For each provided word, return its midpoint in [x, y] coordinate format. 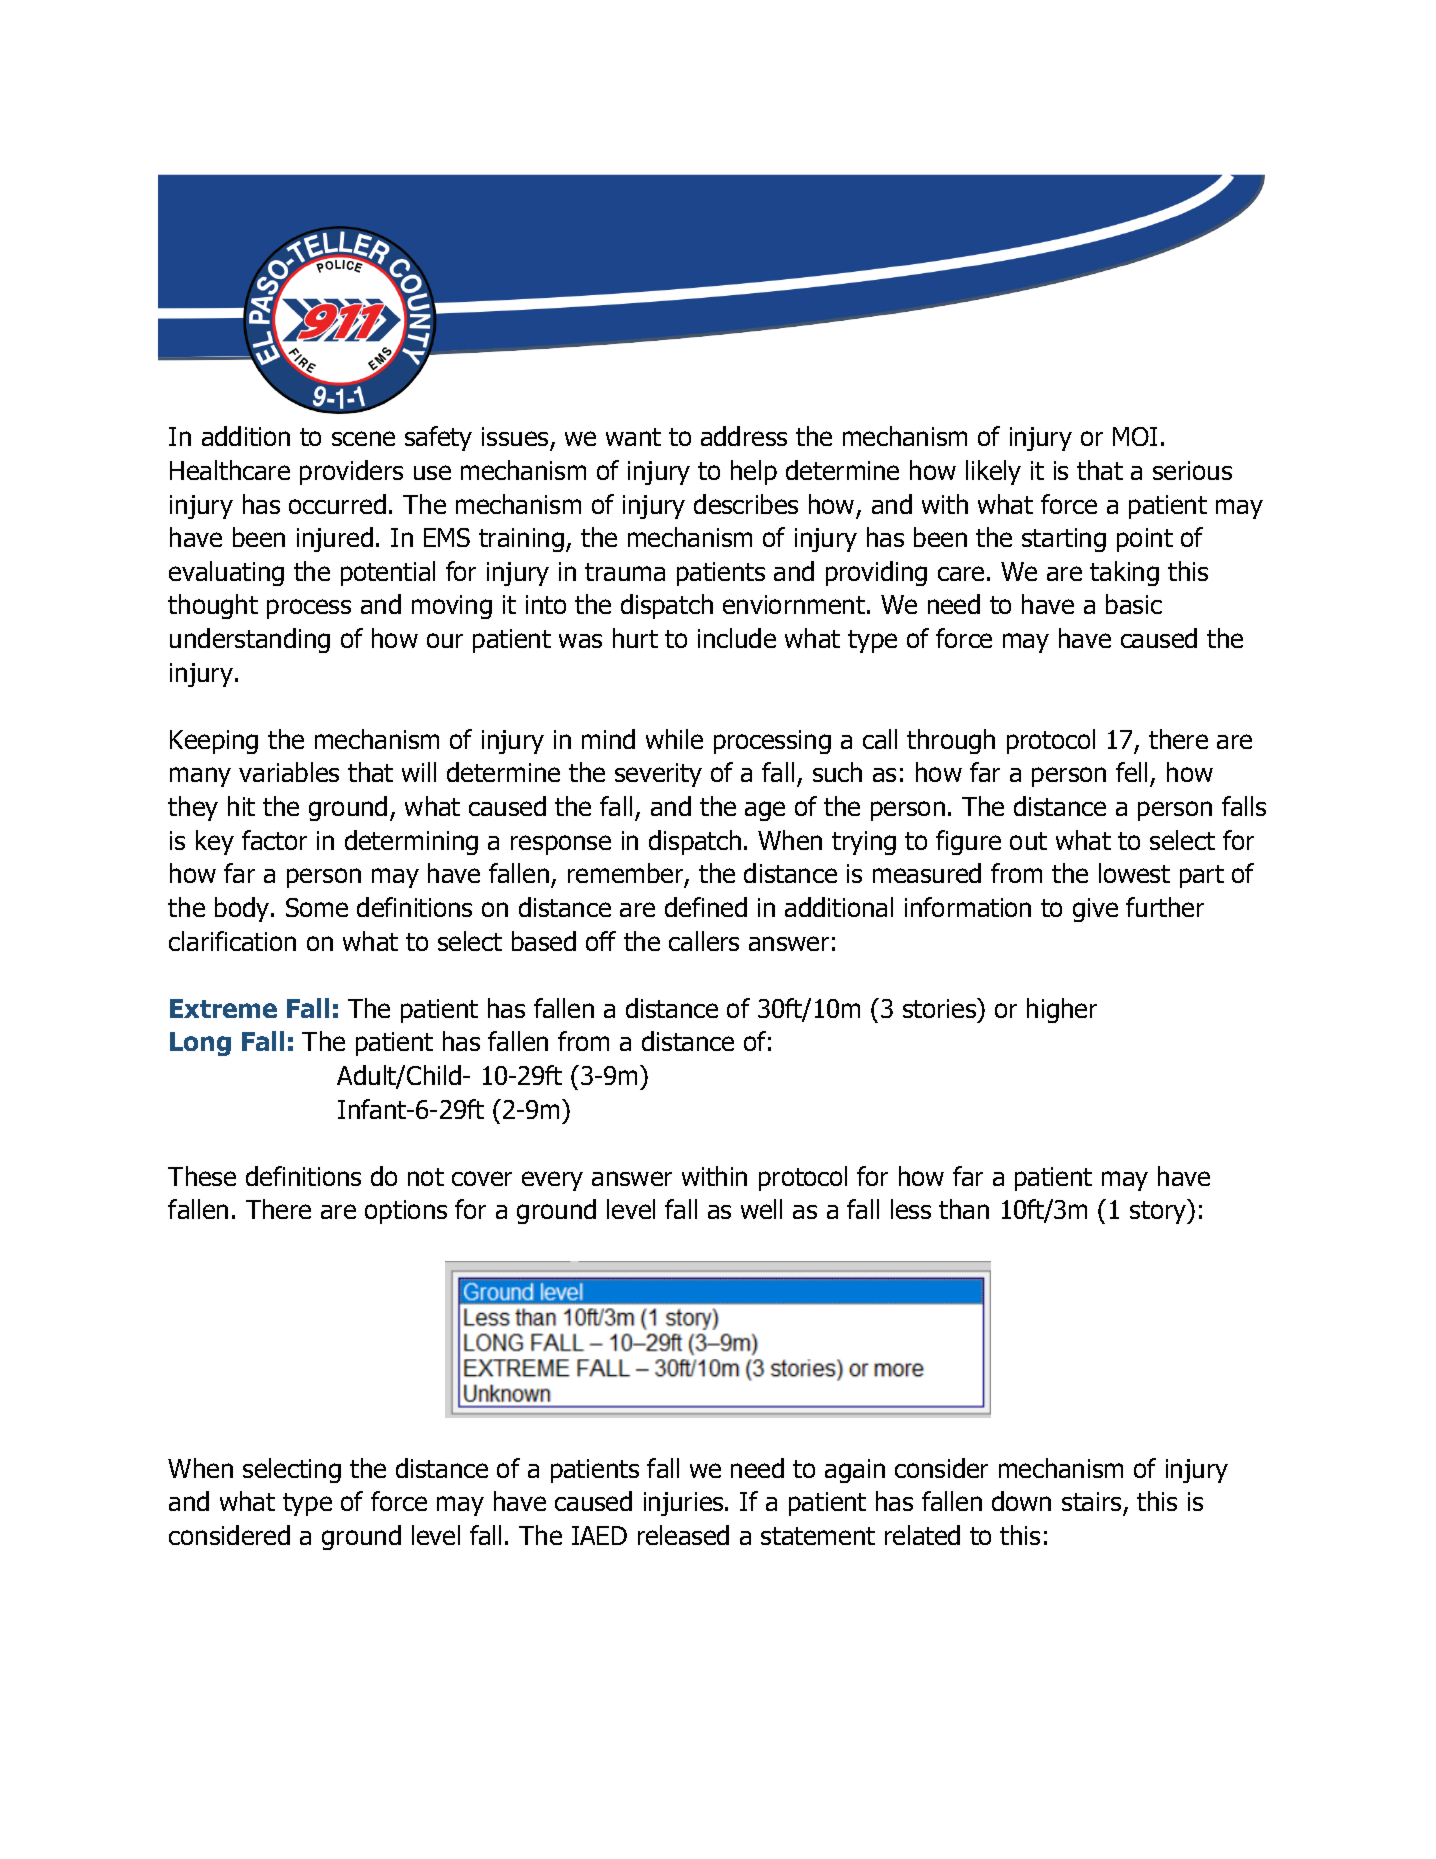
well [761, 1209]
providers [351, 472]
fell [1131, 772]
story [1159, 1211]
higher [1062, 1010]
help [754, 472]
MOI [1135, 436]
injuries [685, 1504]
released [683, 1535]
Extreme [223, 1008]
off [601, 941]
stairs [1093, 1503]
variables [289, 772]
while [674, 739]
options [406, 1212]
